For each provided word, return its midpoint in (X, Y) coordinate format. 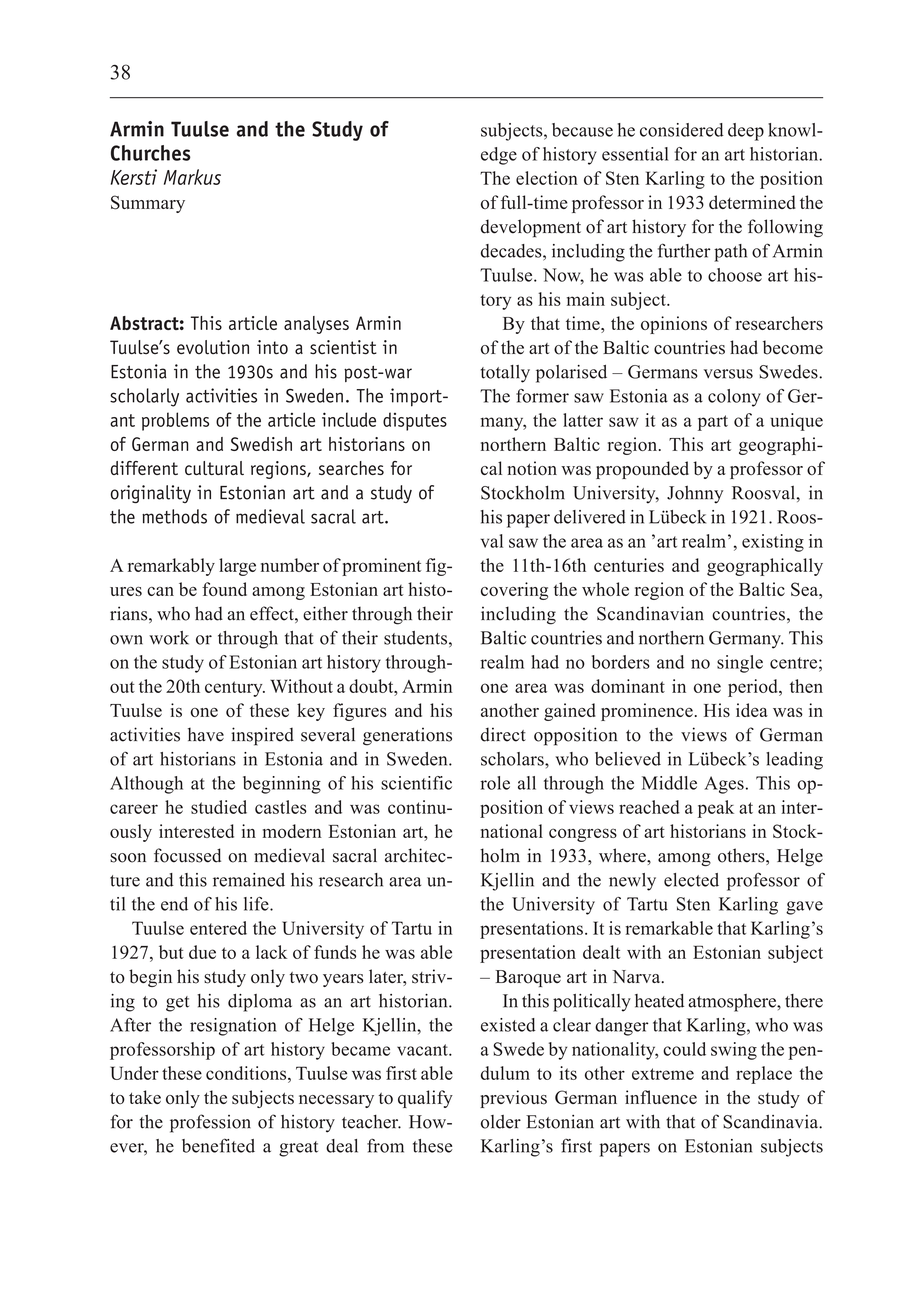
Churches (151, 153)
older (501, 1122)
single (740, 664)
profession (210, 1123)
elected (691, 880)
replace (764, 1075)
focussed (187, 855)
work (169, 638)
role (495, 783)
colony (734, 398)
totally (505, 374)
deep (746, 132)
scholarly (144, 397)
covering (514, 591)
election (547, 178)
